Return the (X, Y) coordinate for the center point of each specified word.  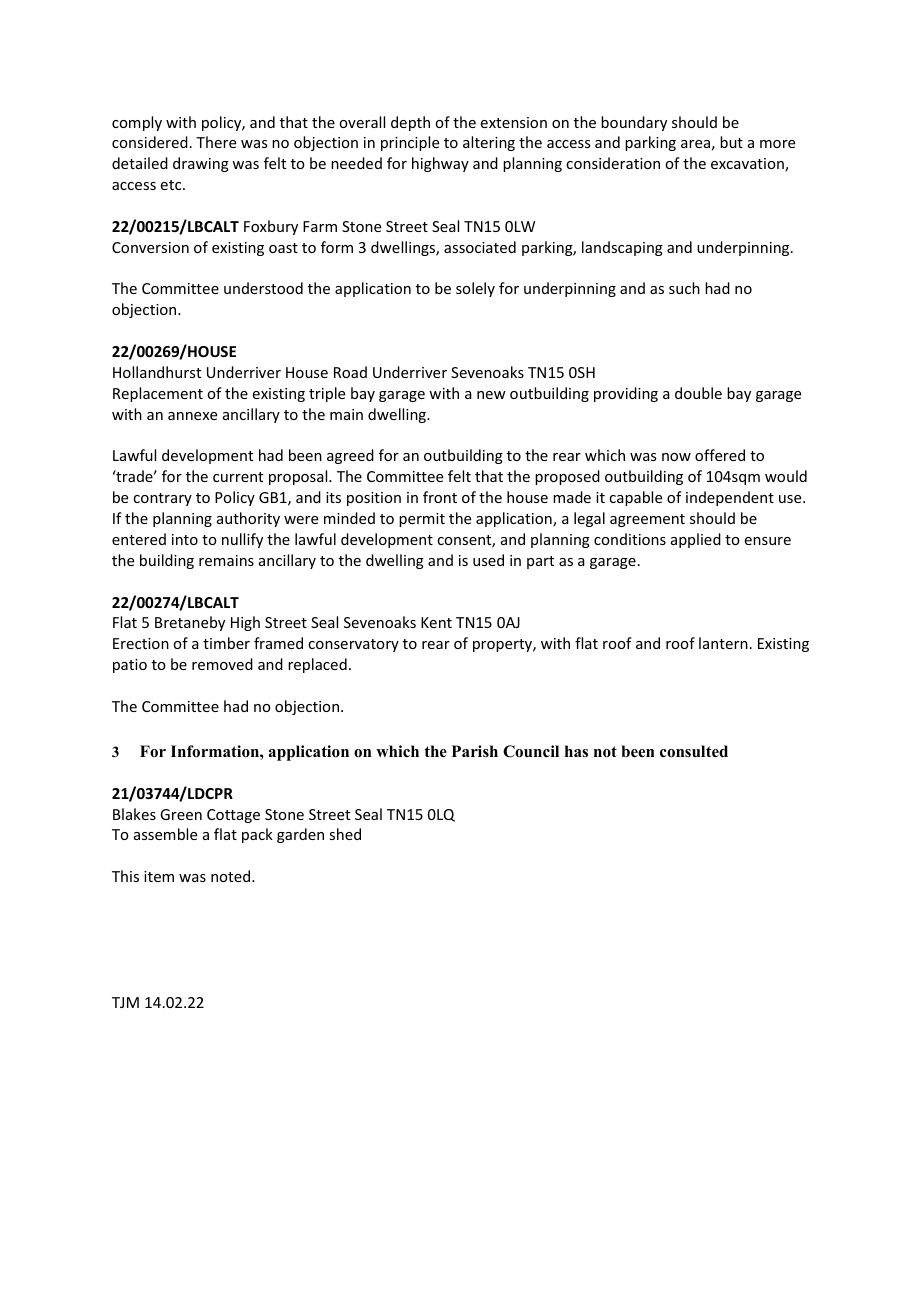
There (216, 142)
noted (232, 876)
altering (489, 143)
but (731, 142)
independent (730, 498)
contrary (162, 499)
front (440, 497)
